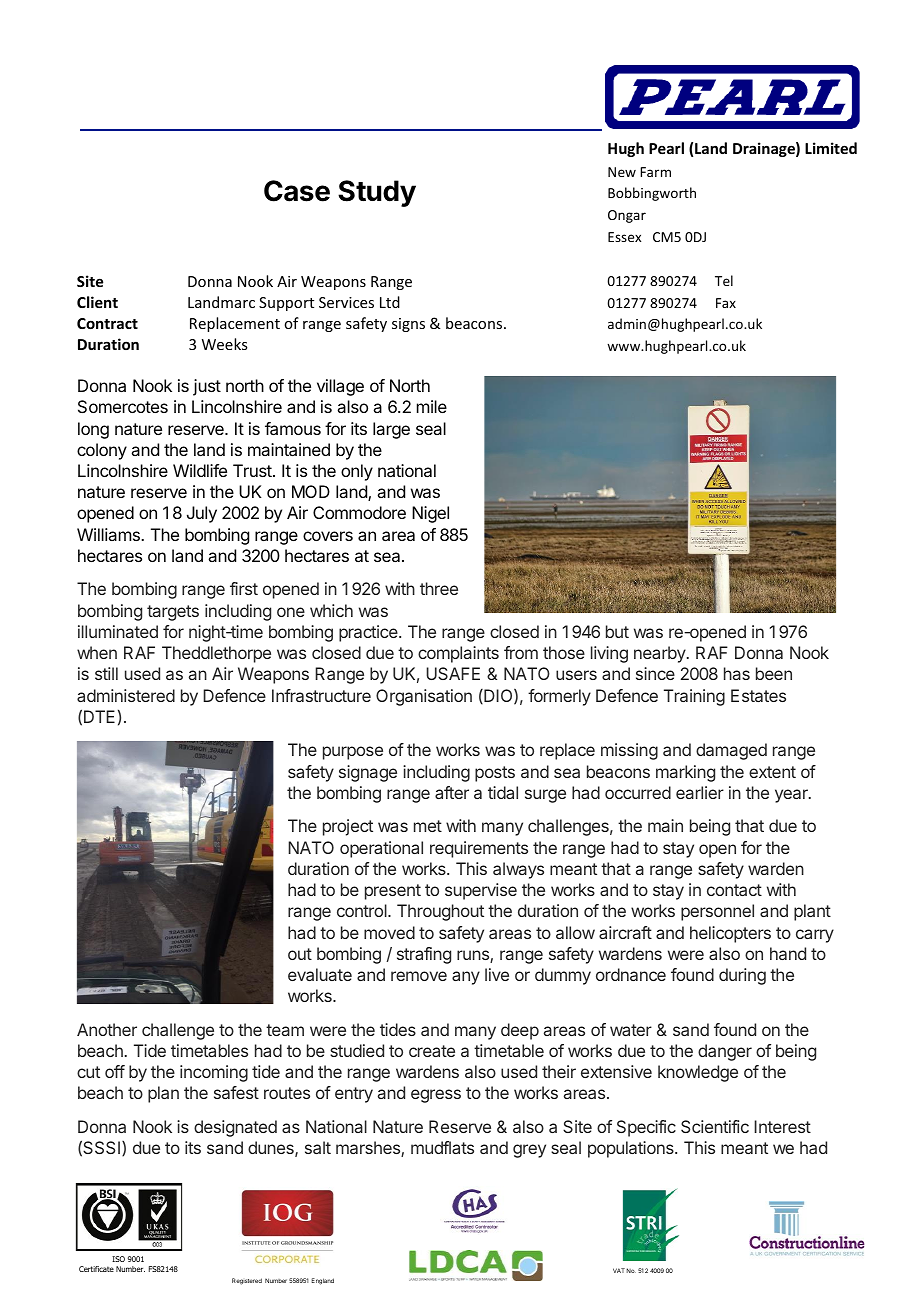 This image has height=1295, width=924. Describe the element at coordinates (107, 1029) in the image. I see `Another` at that location.
